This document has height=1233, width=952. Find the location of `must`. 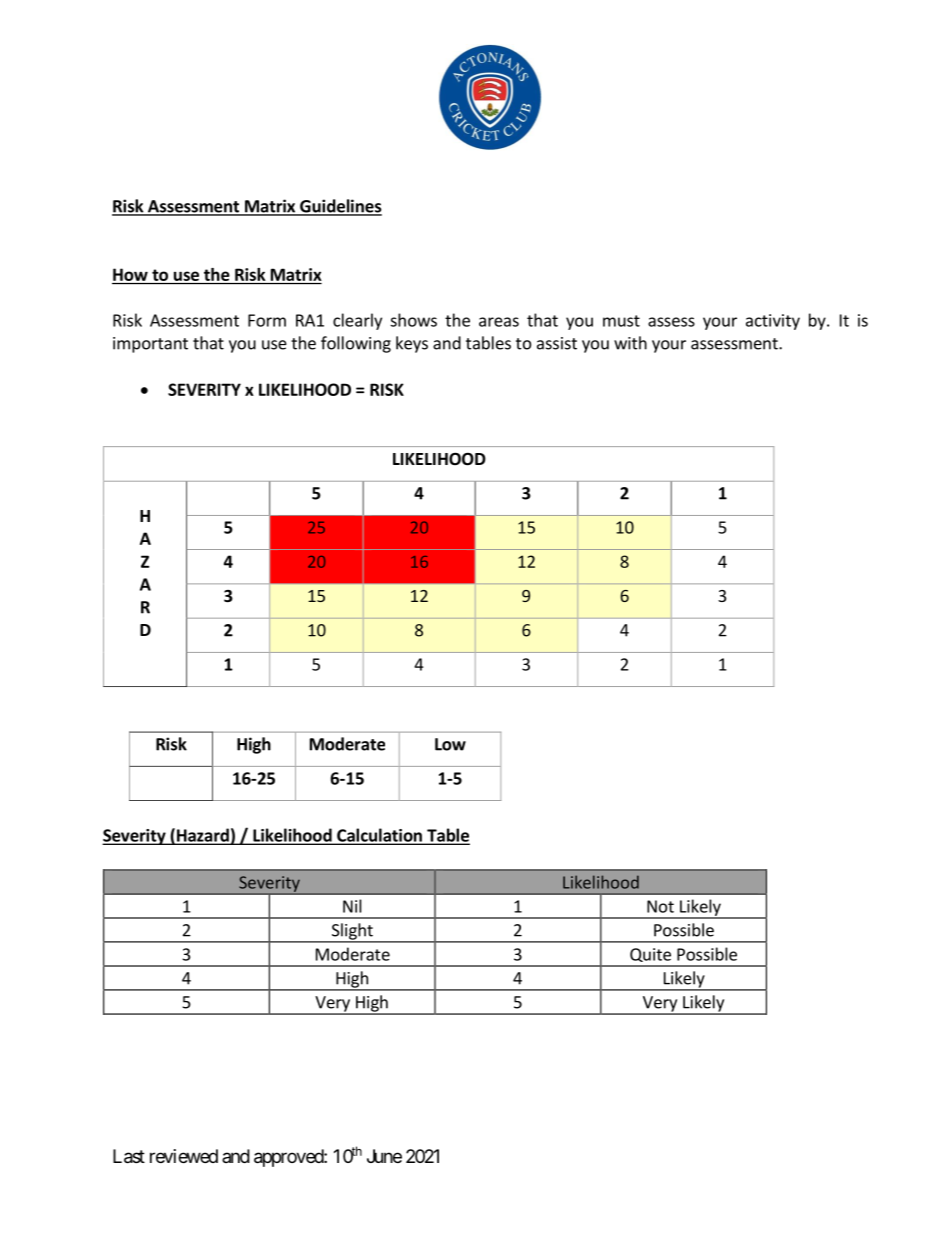

must is located at coordinates (621, 321).
